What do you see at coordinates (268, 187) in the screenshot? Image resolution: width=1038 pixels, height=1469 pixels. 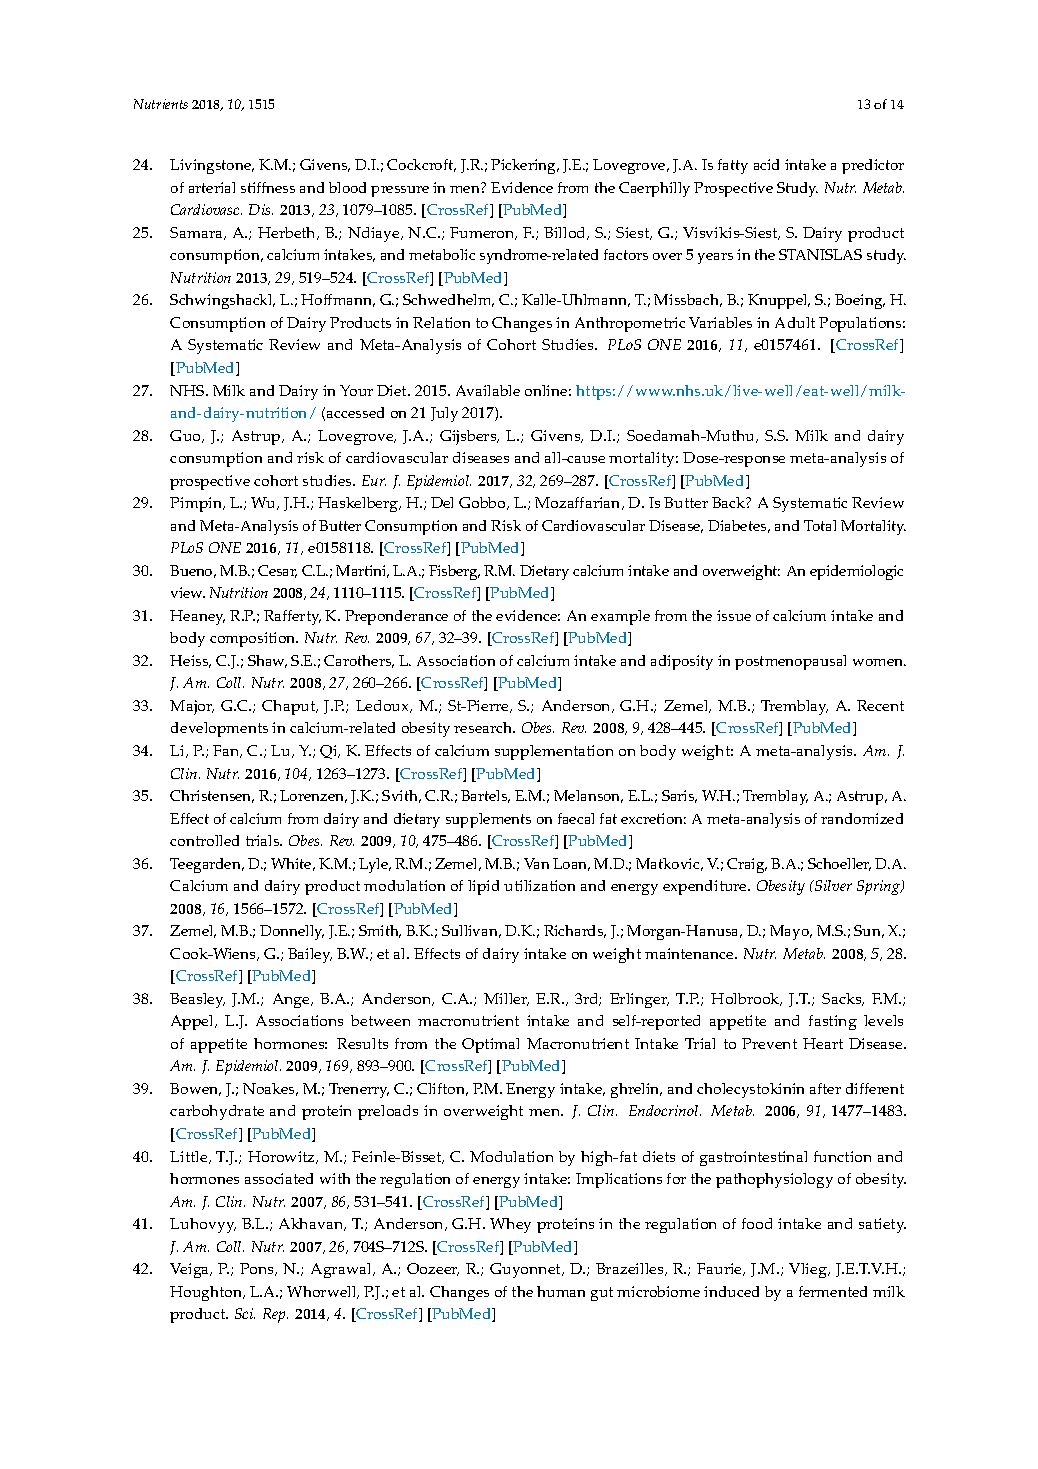 I see `stiffness` at bounding box center [268, 187].
